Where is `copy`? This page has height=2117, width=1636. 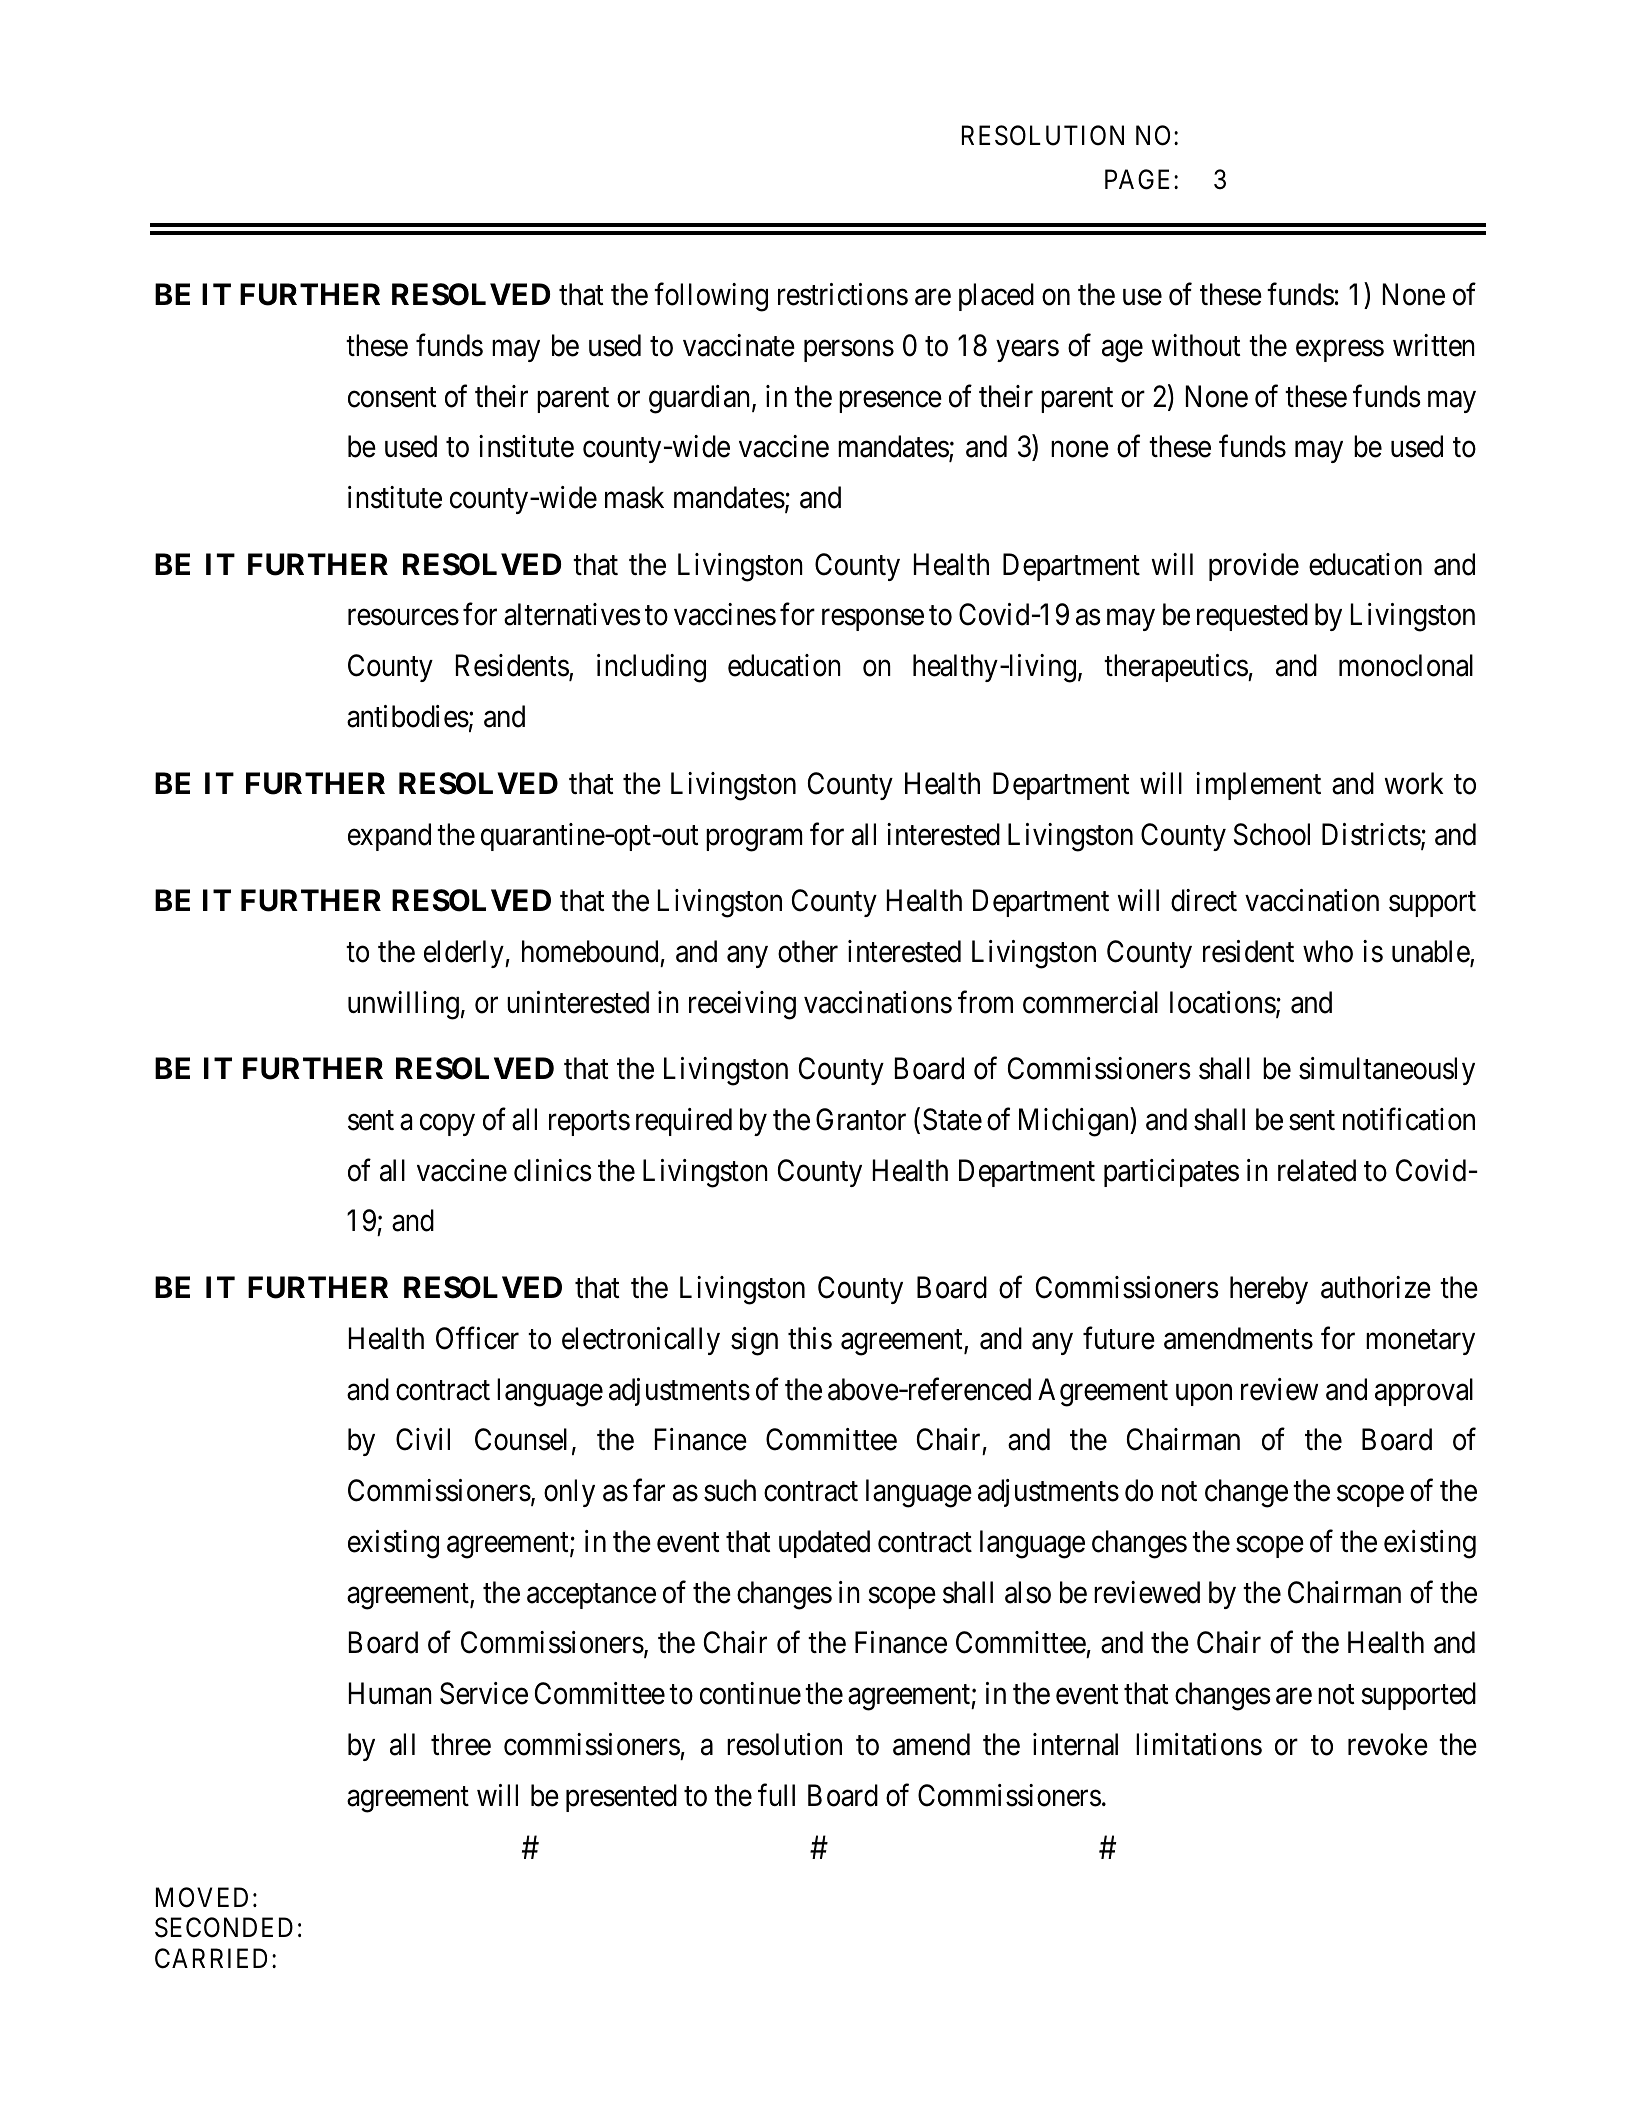 copy is located at coordinates (447, 1125).
